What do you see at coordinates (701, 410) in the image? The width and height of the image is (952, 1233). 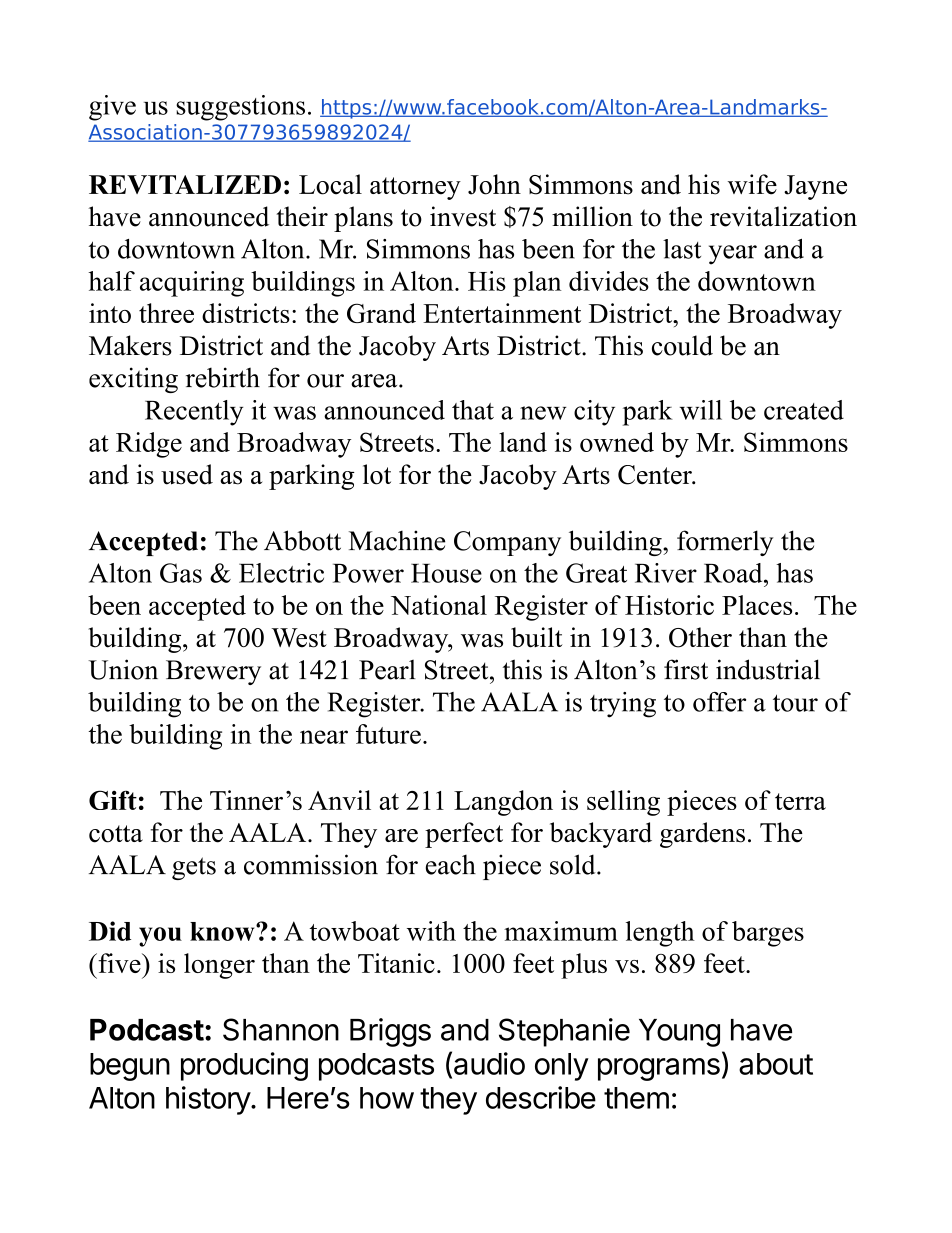 I see `will` at bounding box center [701, 410].
